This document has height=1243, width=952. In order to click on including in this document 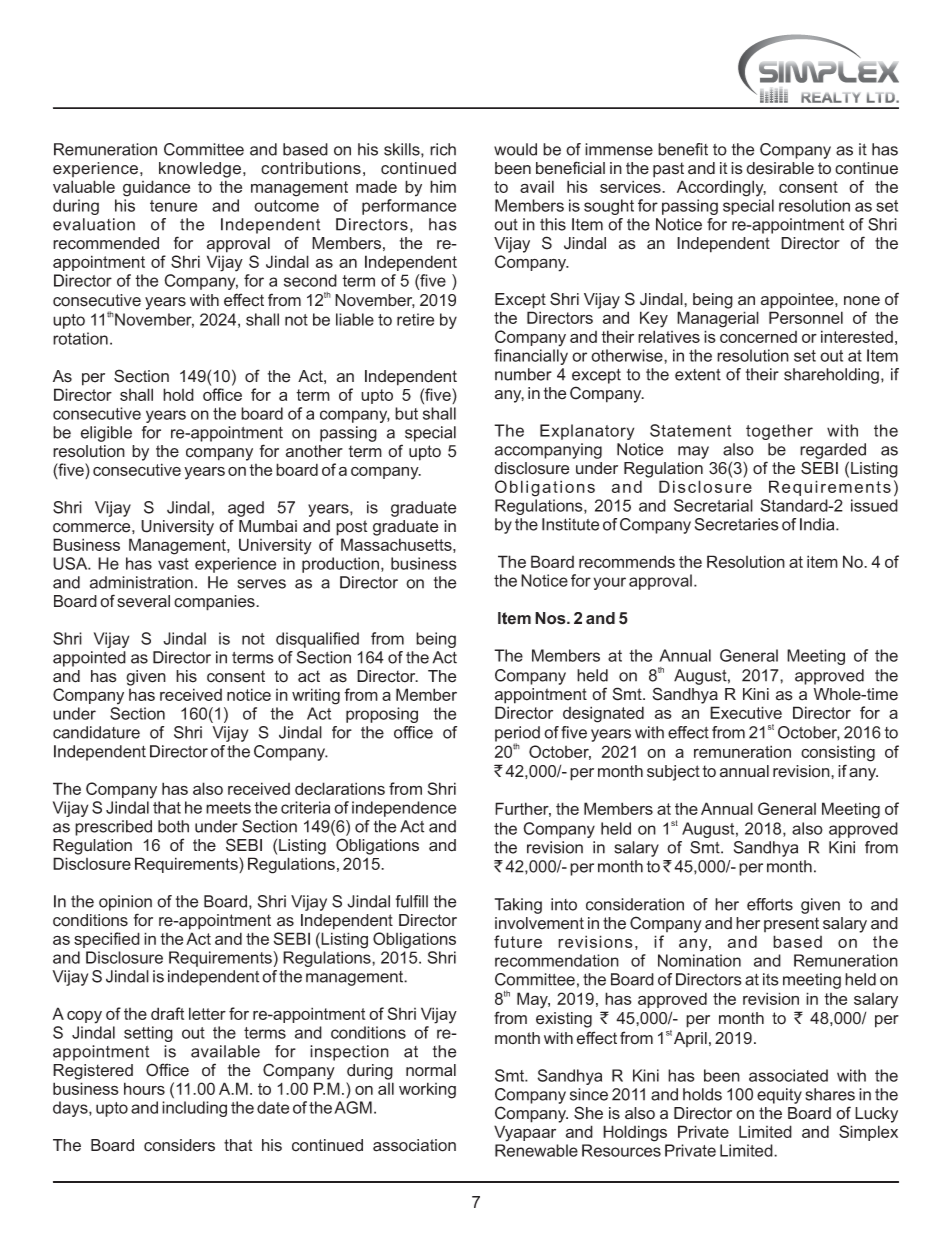, I will do `click(194, 1109)`.
